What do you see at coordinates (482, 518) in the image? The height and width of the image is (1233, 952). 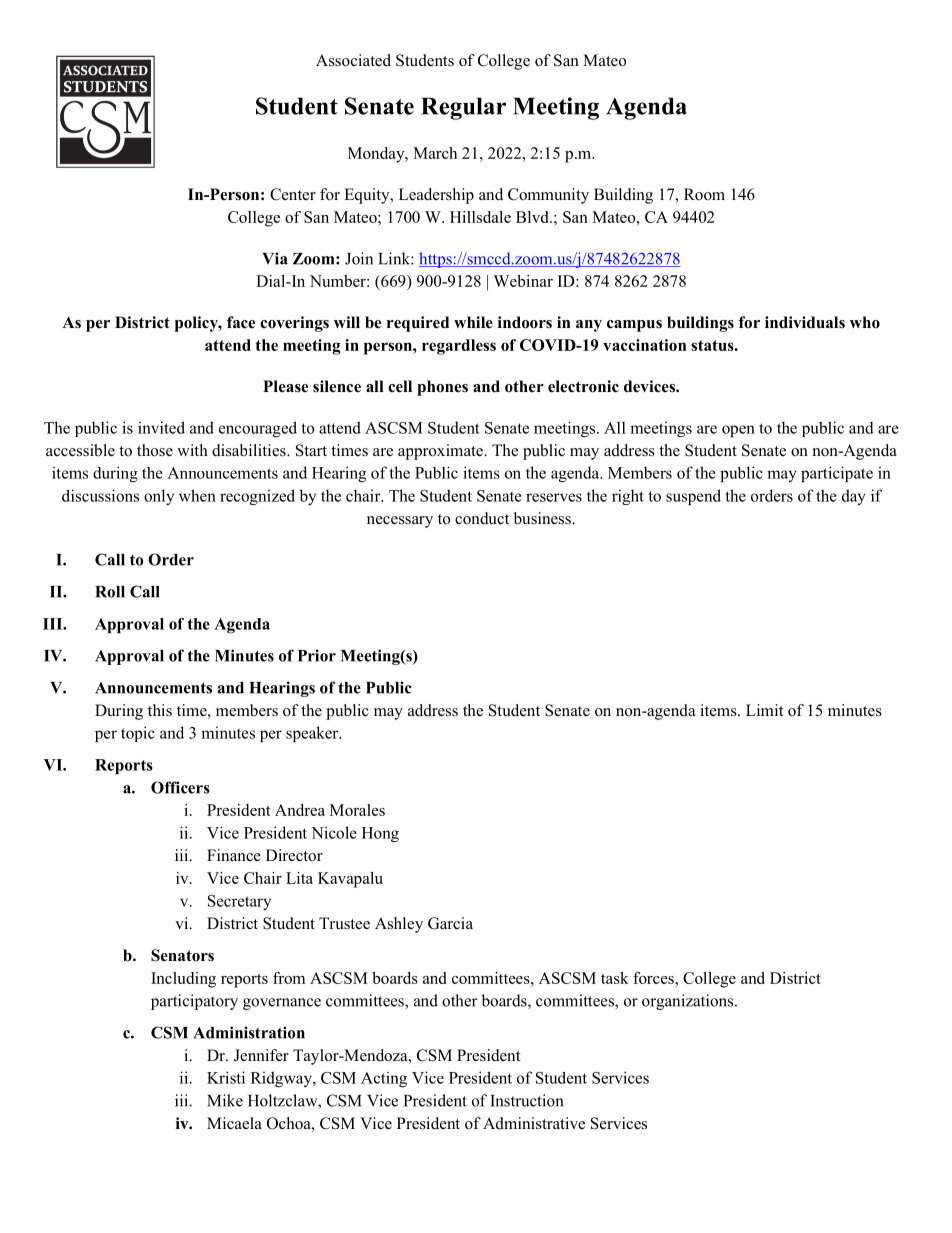 I see `conduct` at bounding box center [482, 518].
